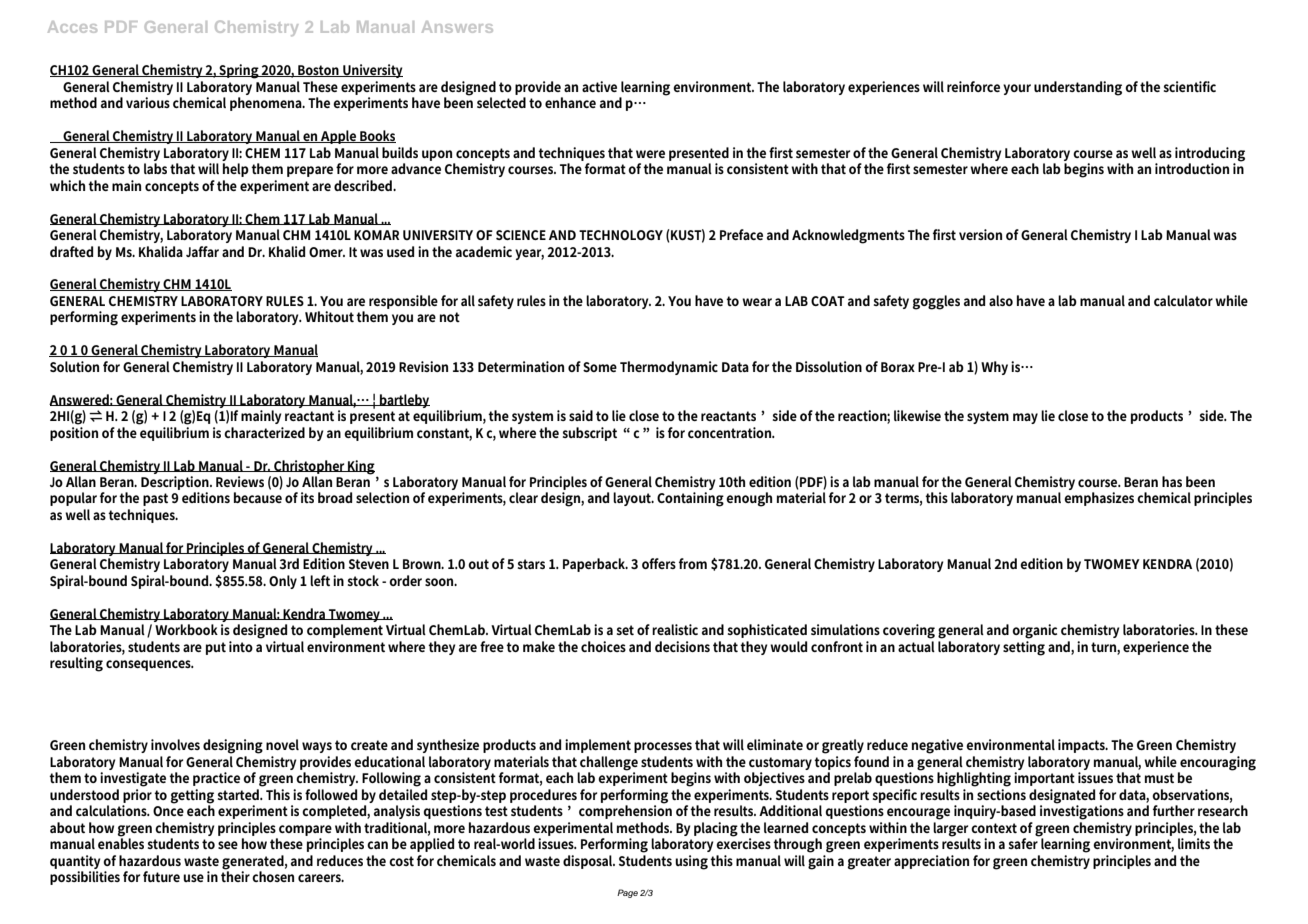 This image has width=1308, height=924. Describe the element at coordinates (235, 875) in the image. I see `their` at that location.
